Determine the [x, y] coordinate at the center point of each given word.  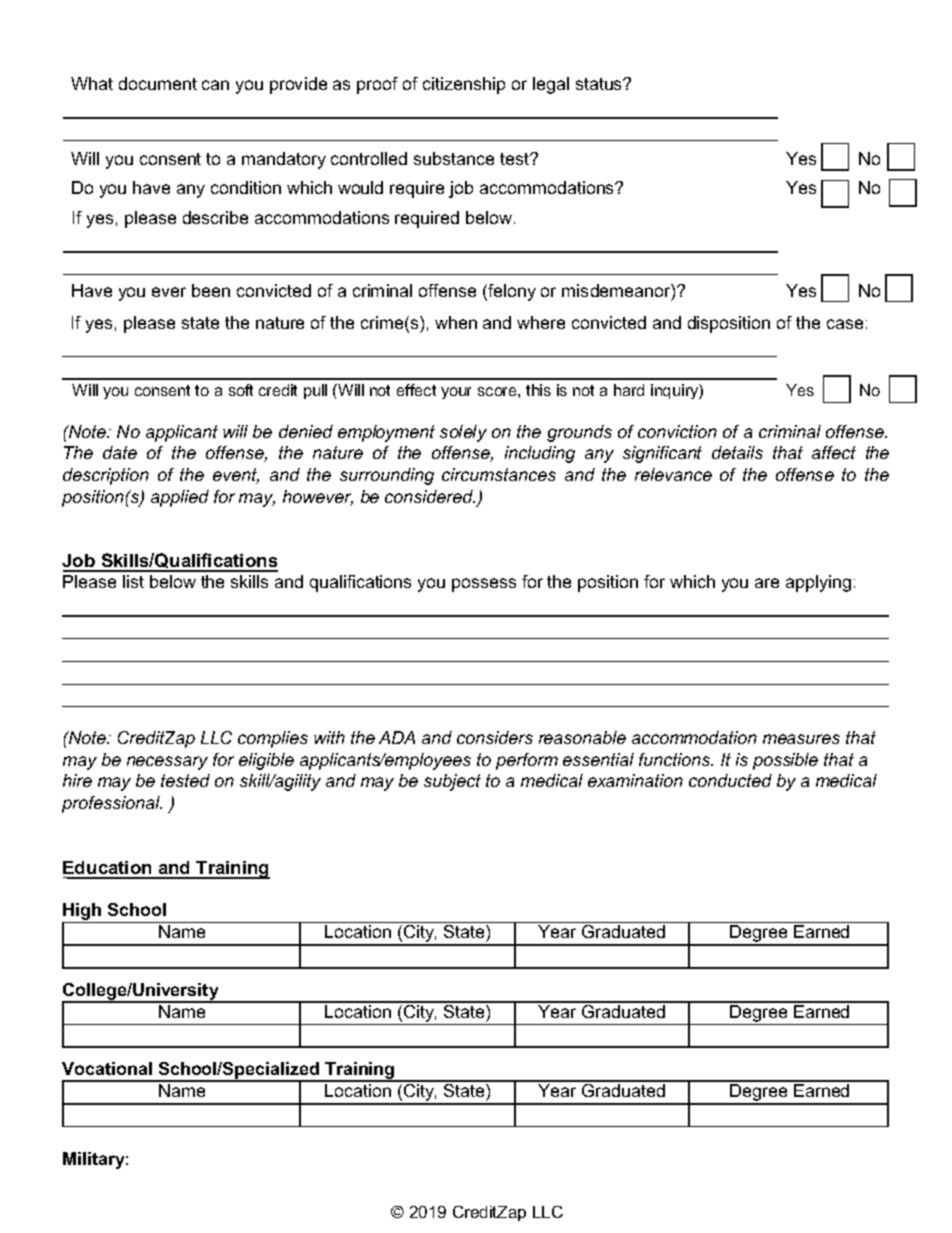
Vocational [107, 1068]
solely [463, 433]
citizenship [464, 85]
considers [495, 737]
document [158, 83]
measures [801, 739]
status [600, 84]
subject [452, 782]
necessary [167, 763]
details [737, 452]
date [120, 452]
